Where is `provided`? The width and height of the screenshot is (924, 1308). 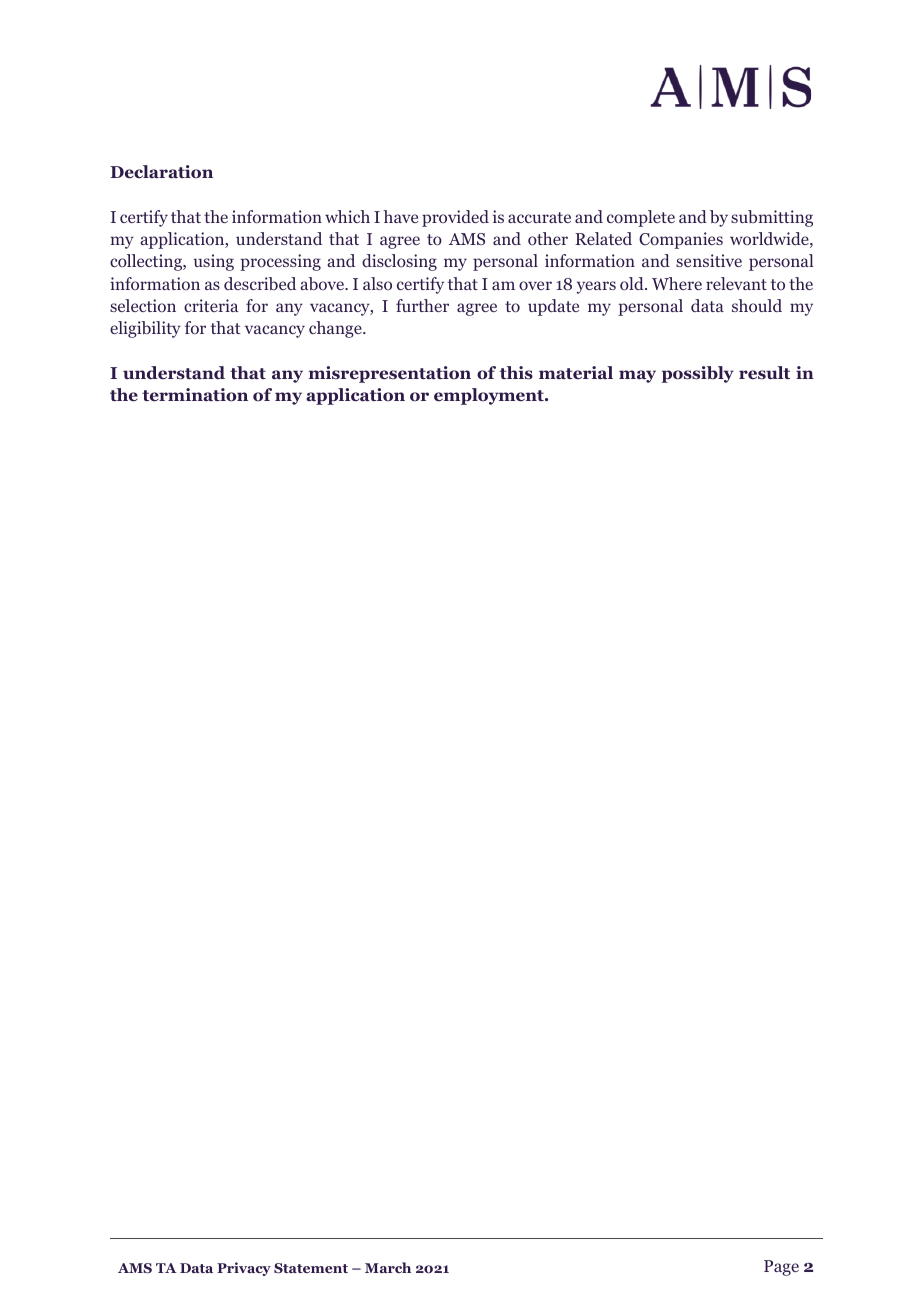
provided is located at coordinates (455, 218).
